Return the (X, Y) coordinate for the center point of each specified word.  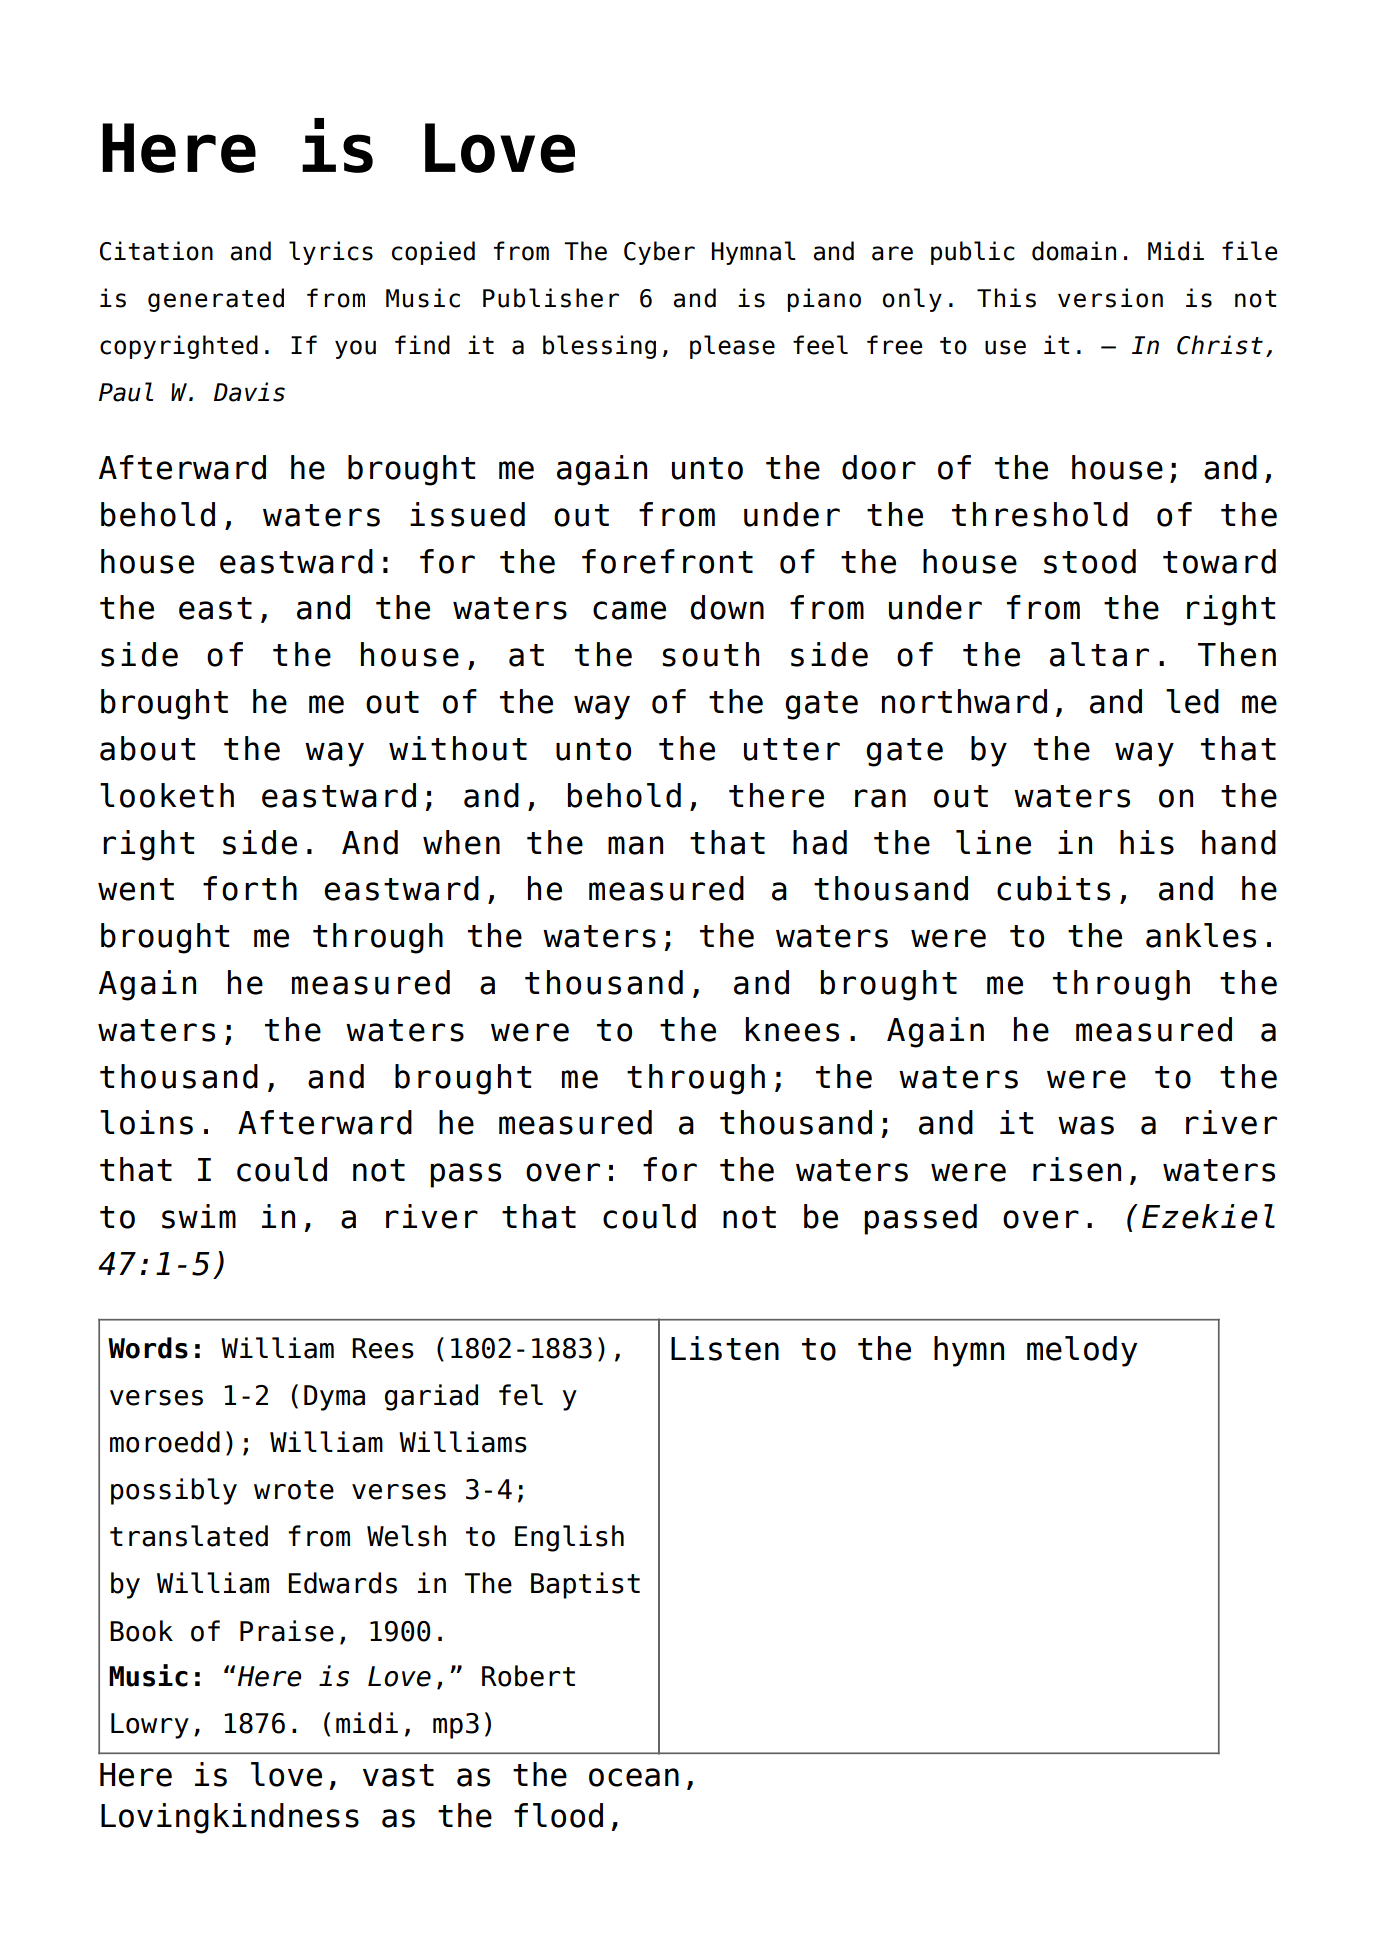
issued (467, 514)
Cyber (659, 253)
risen (1077, 1169)
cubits (1053, 888)
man (635, 845)
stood (1090, 561)
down (727, 607)
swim (199, 1216)
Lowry (150, 1726)
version (1110, 298)
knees (792, 1029)
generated (216, 300)
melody (1082, 1351)
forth (250, 888)
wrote (294, 1490)
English (569, 1538)
